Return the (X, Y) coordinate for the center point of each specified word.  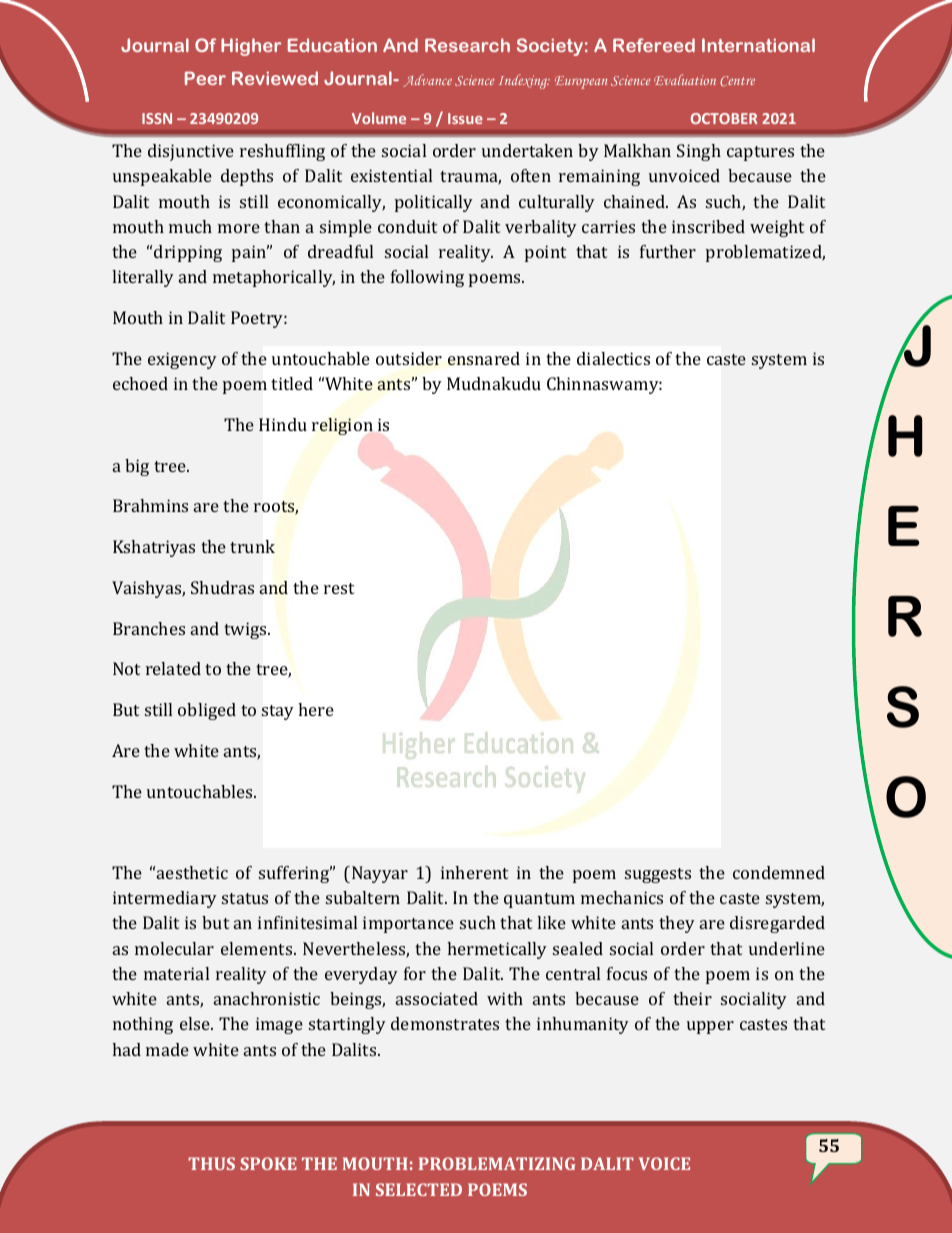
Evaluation (685, 79)
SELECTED (419, 1189)
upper (710, 1027)
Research (467, 45)
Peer (205, 78)
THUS (211, 1163)
